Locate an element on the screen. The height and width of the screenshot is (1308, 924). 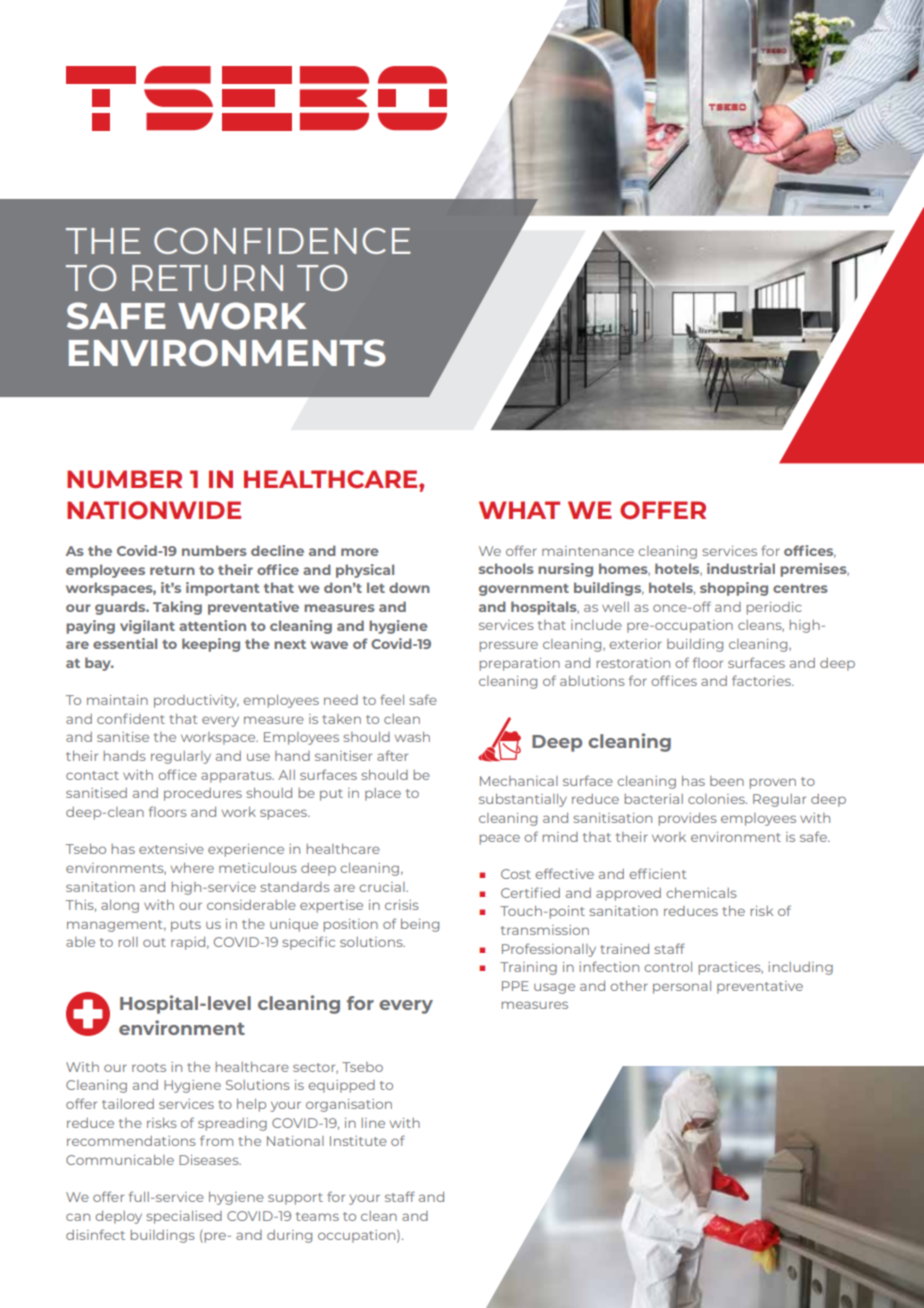
Taking is located at coordinates (177, 608).
